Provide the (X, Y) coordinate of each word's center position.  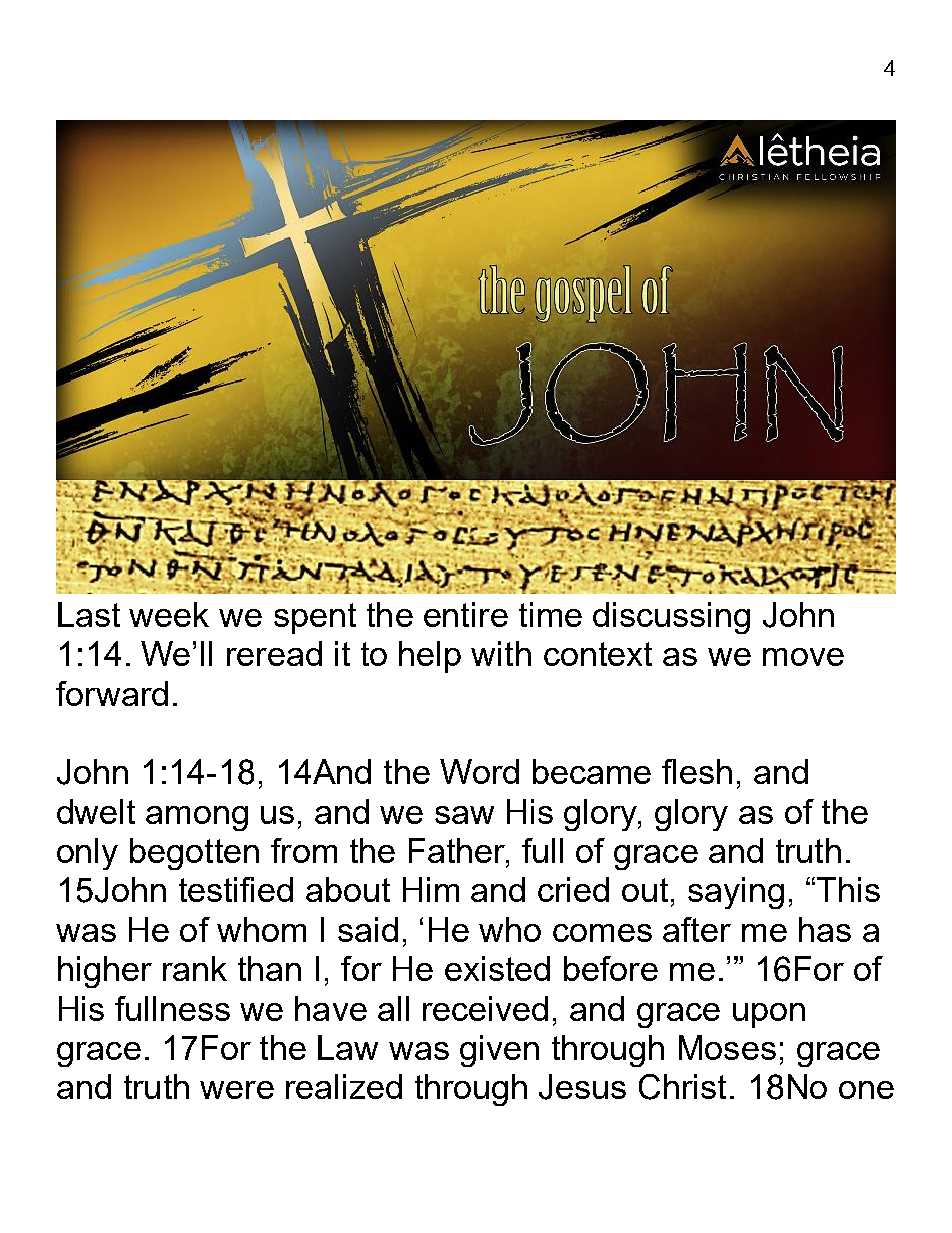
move (803, 657)
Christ (682, 1087)
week (169, 614)
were (237, 1090)
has (825, 929)
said (368, 929)
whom (261, 929)
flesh (697, 771)
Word (479, 771)
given (499, 1051)
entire (466, 614)
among (197, 818)
